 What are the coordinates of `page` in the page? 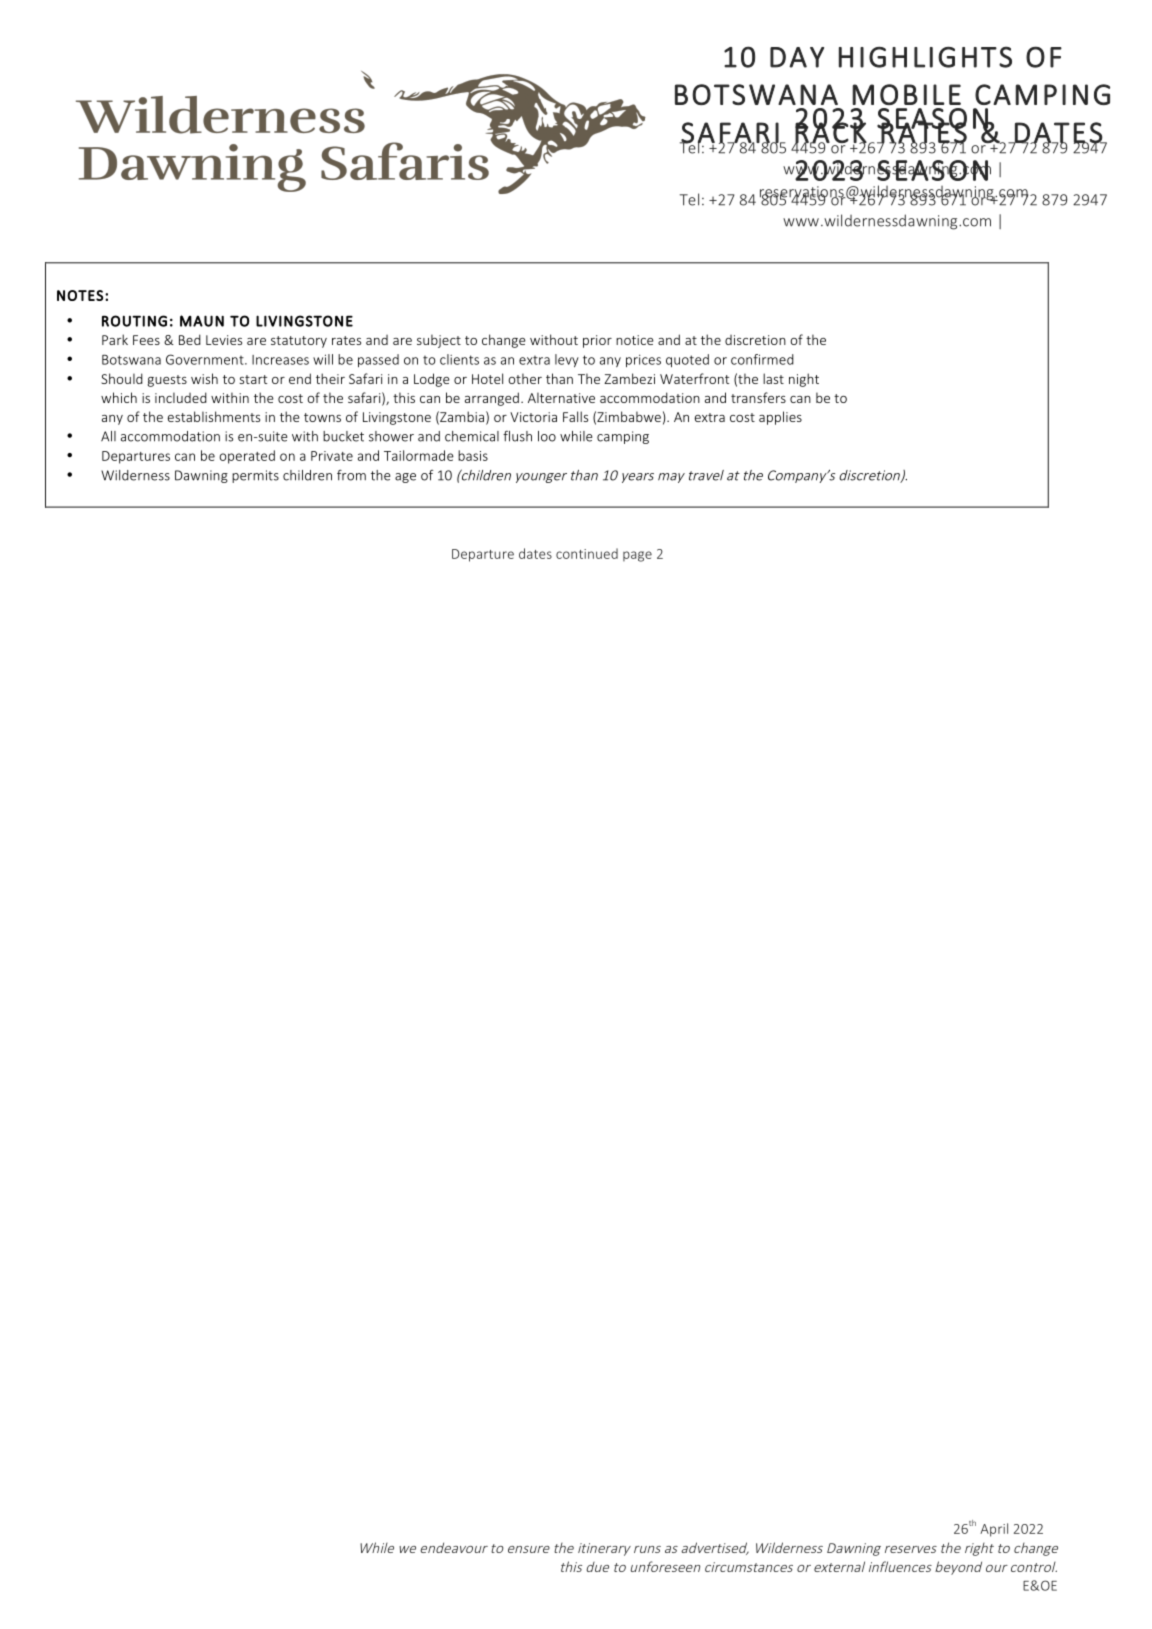 It's located at (637, 556).
